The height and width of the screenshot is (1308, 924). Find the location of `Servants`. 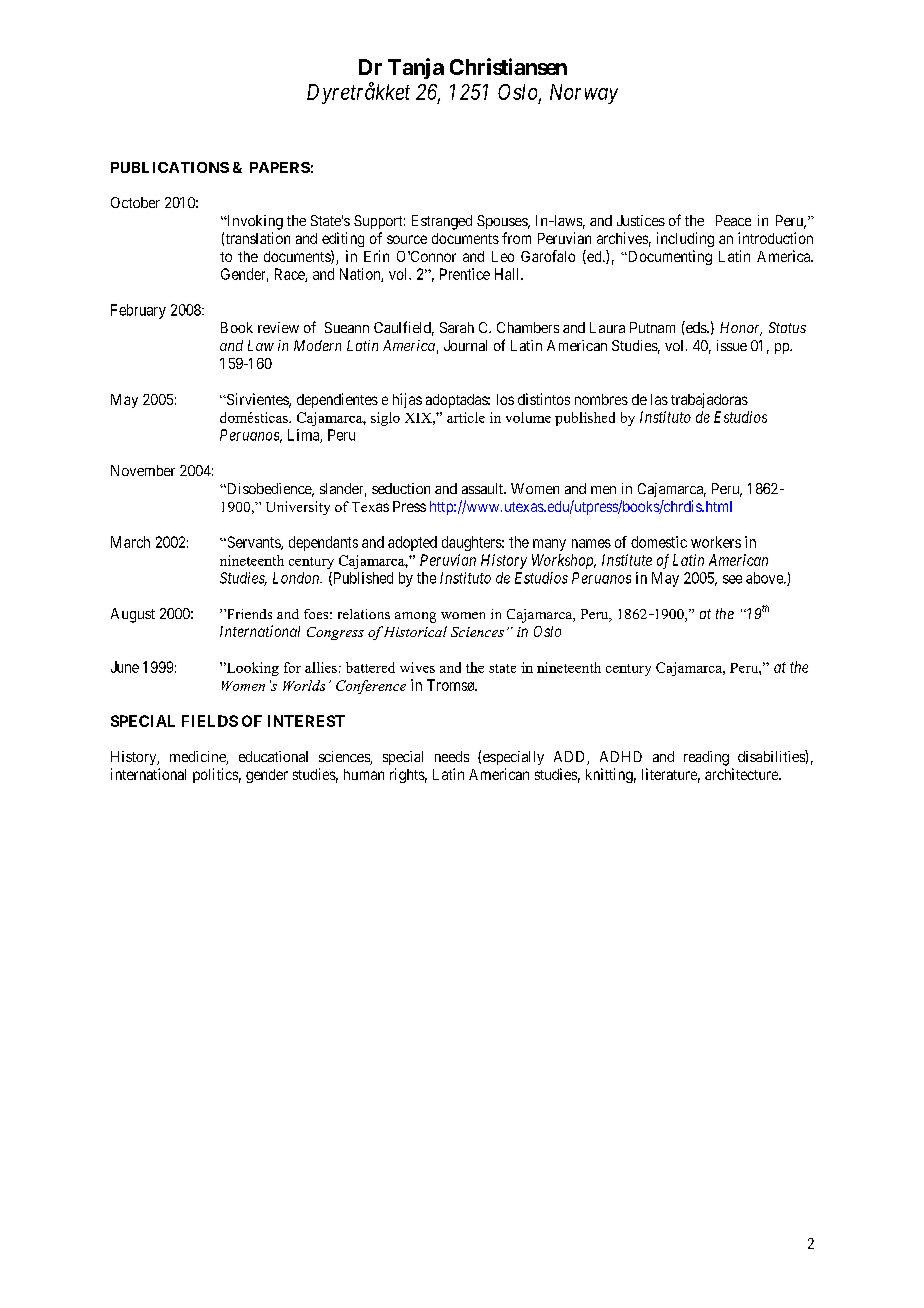

Servants is located at coordinates (253, 543).
